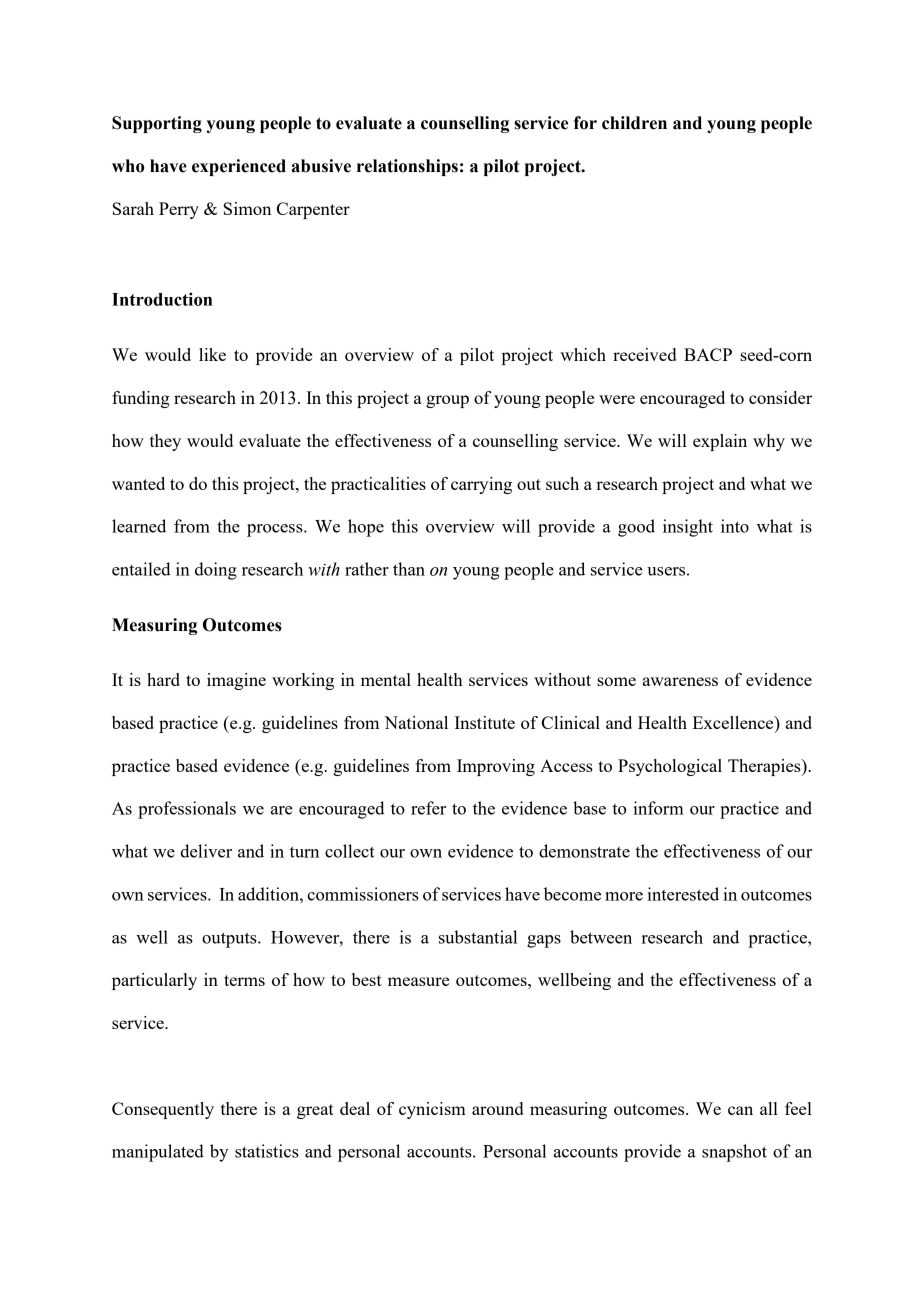 The height and width of the screenshot is (1308, 924). I want to click on cynicism, so click(432, 1110).
